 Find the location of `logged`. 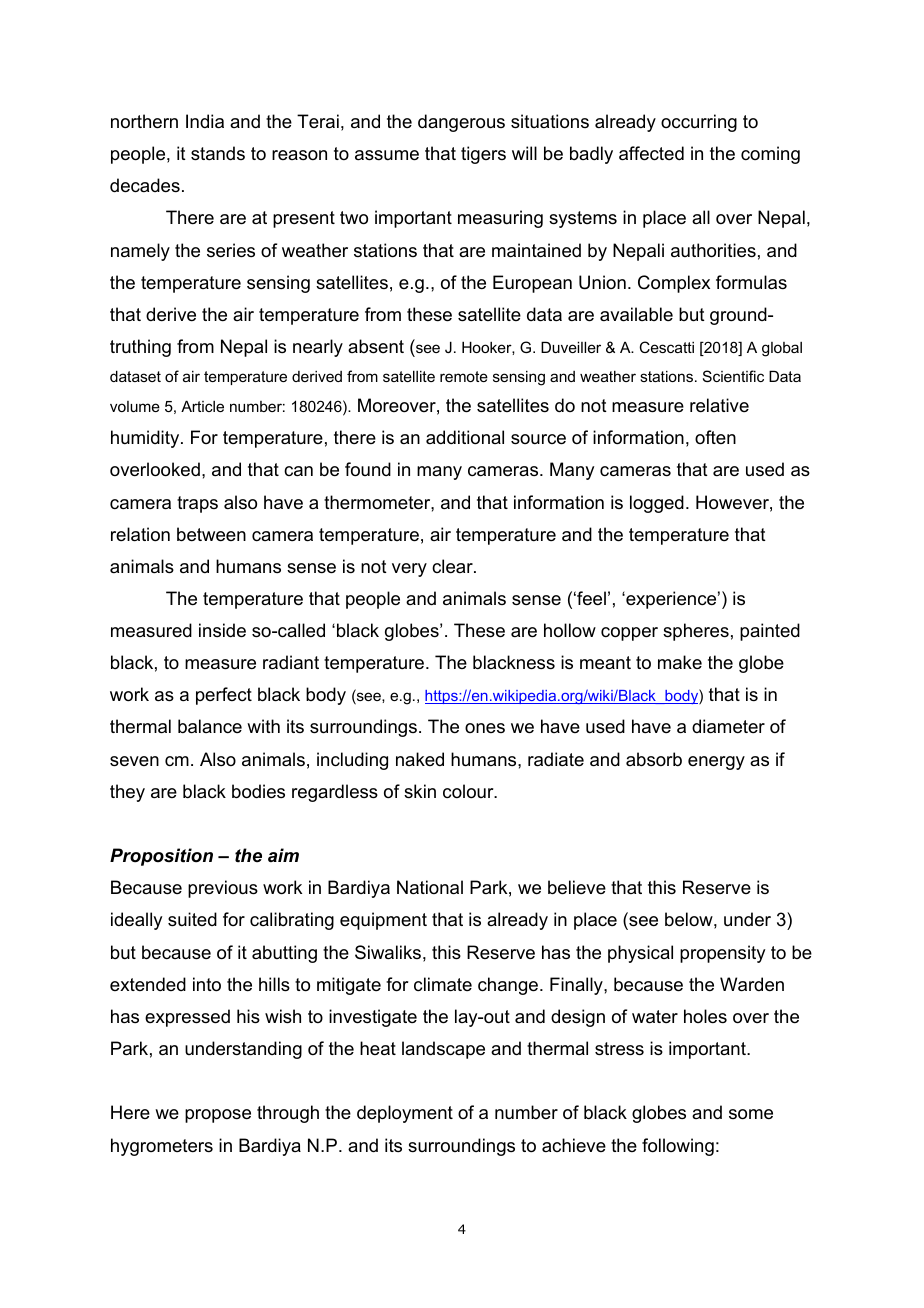

logged is located at coordinates (657, 504).
